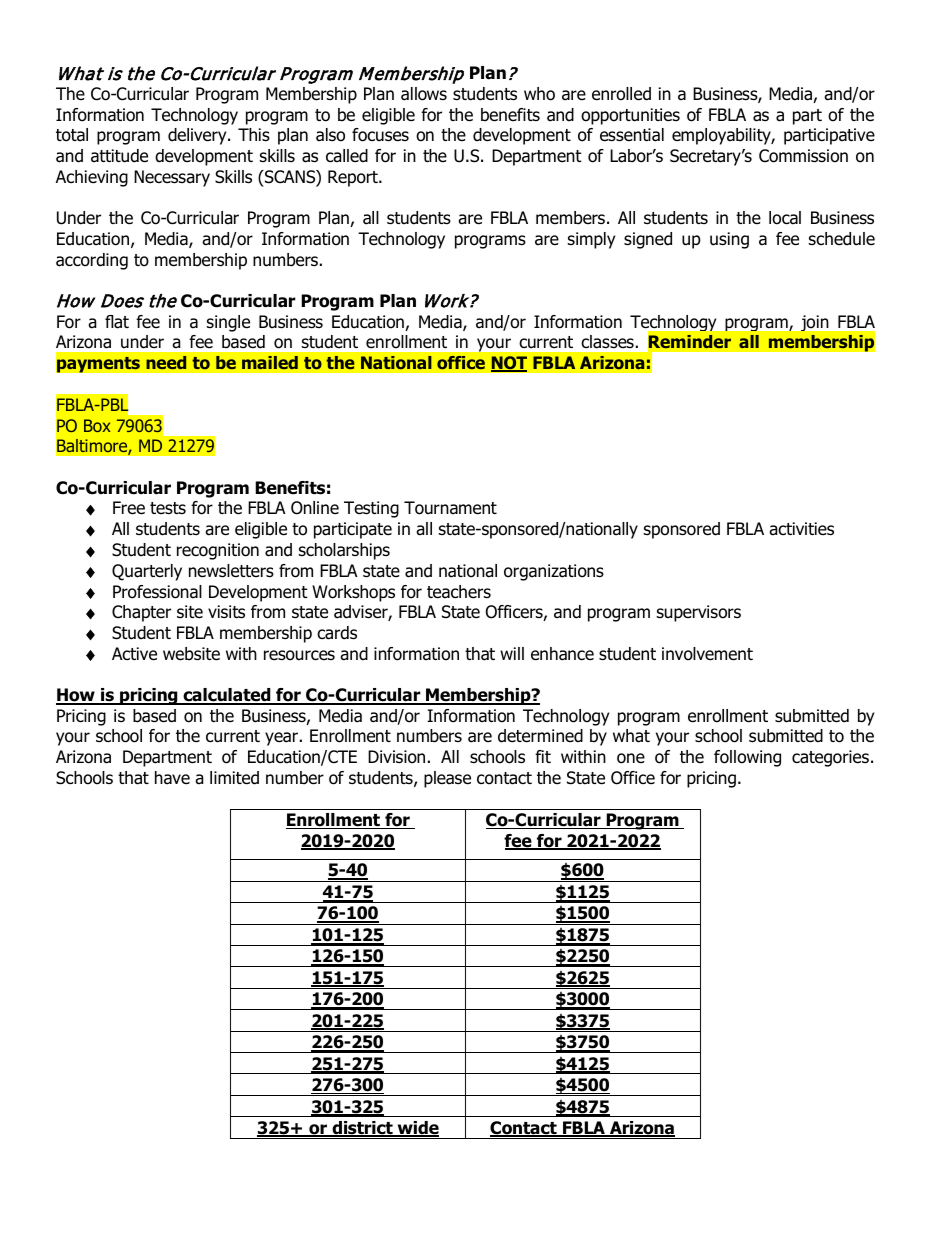 The height and width of the screenshot is (1233, 952). I want to click on following, so click(747, 758).
